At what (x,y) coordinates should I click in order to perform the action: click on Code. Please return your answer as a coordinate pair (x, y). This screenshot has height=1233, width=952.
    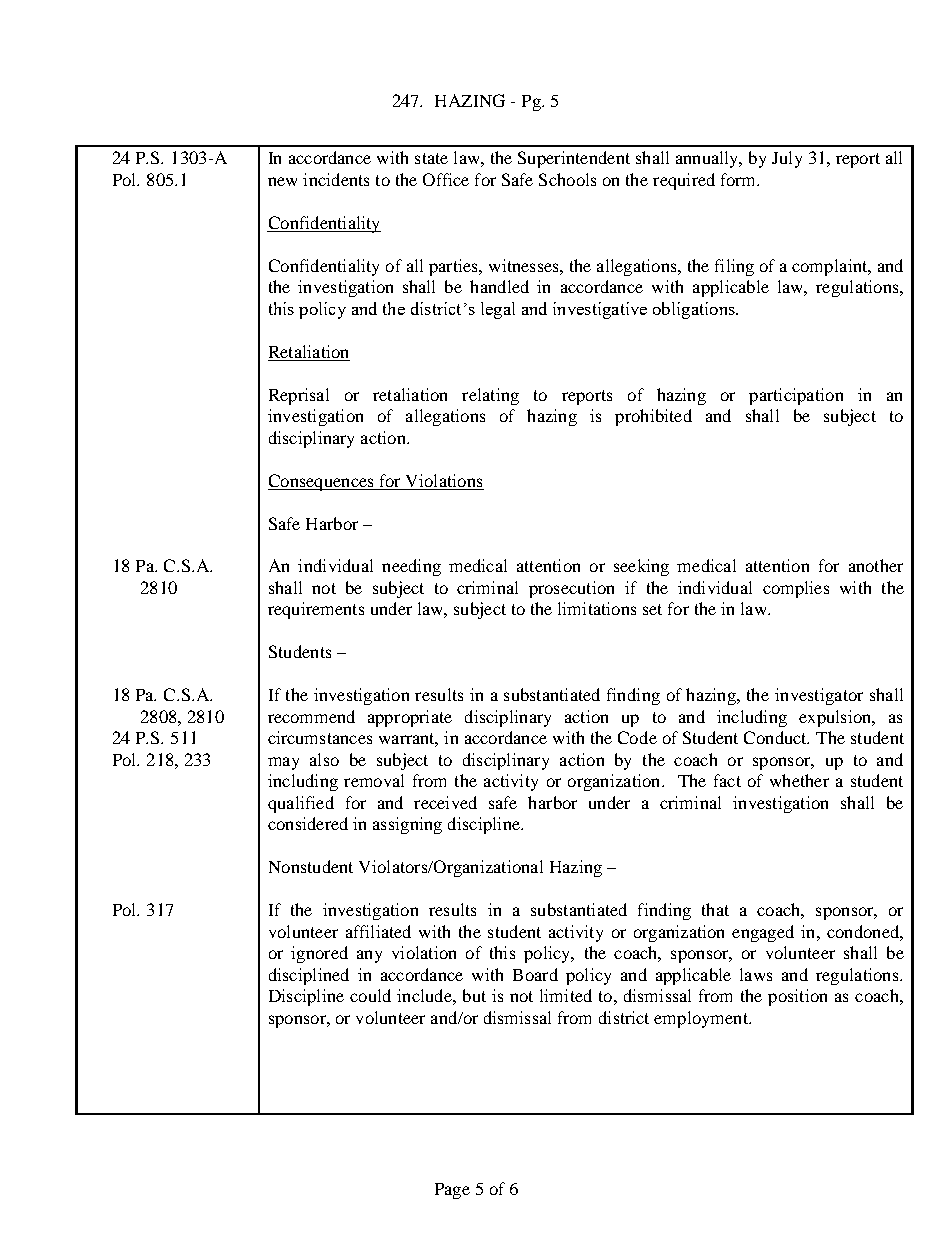
    Looking at the image, I should click on (637, 737).
